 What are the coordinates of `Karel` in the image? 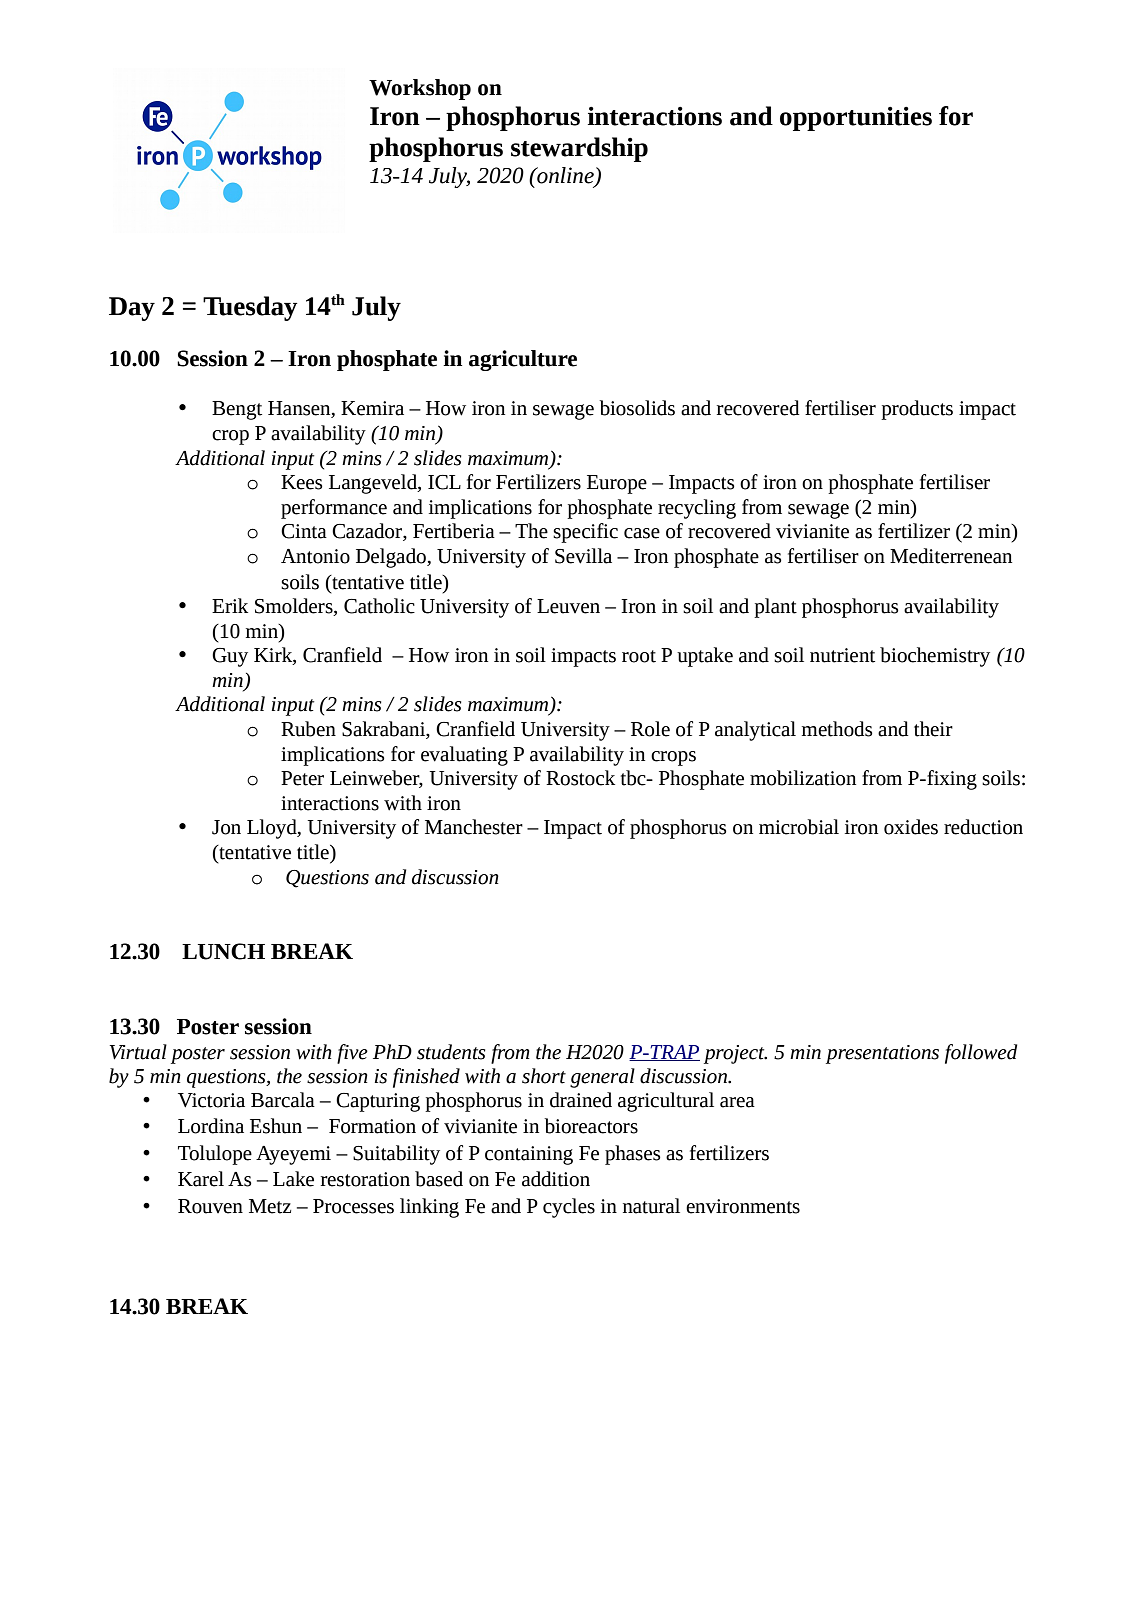 It's located at (201, 1179).
